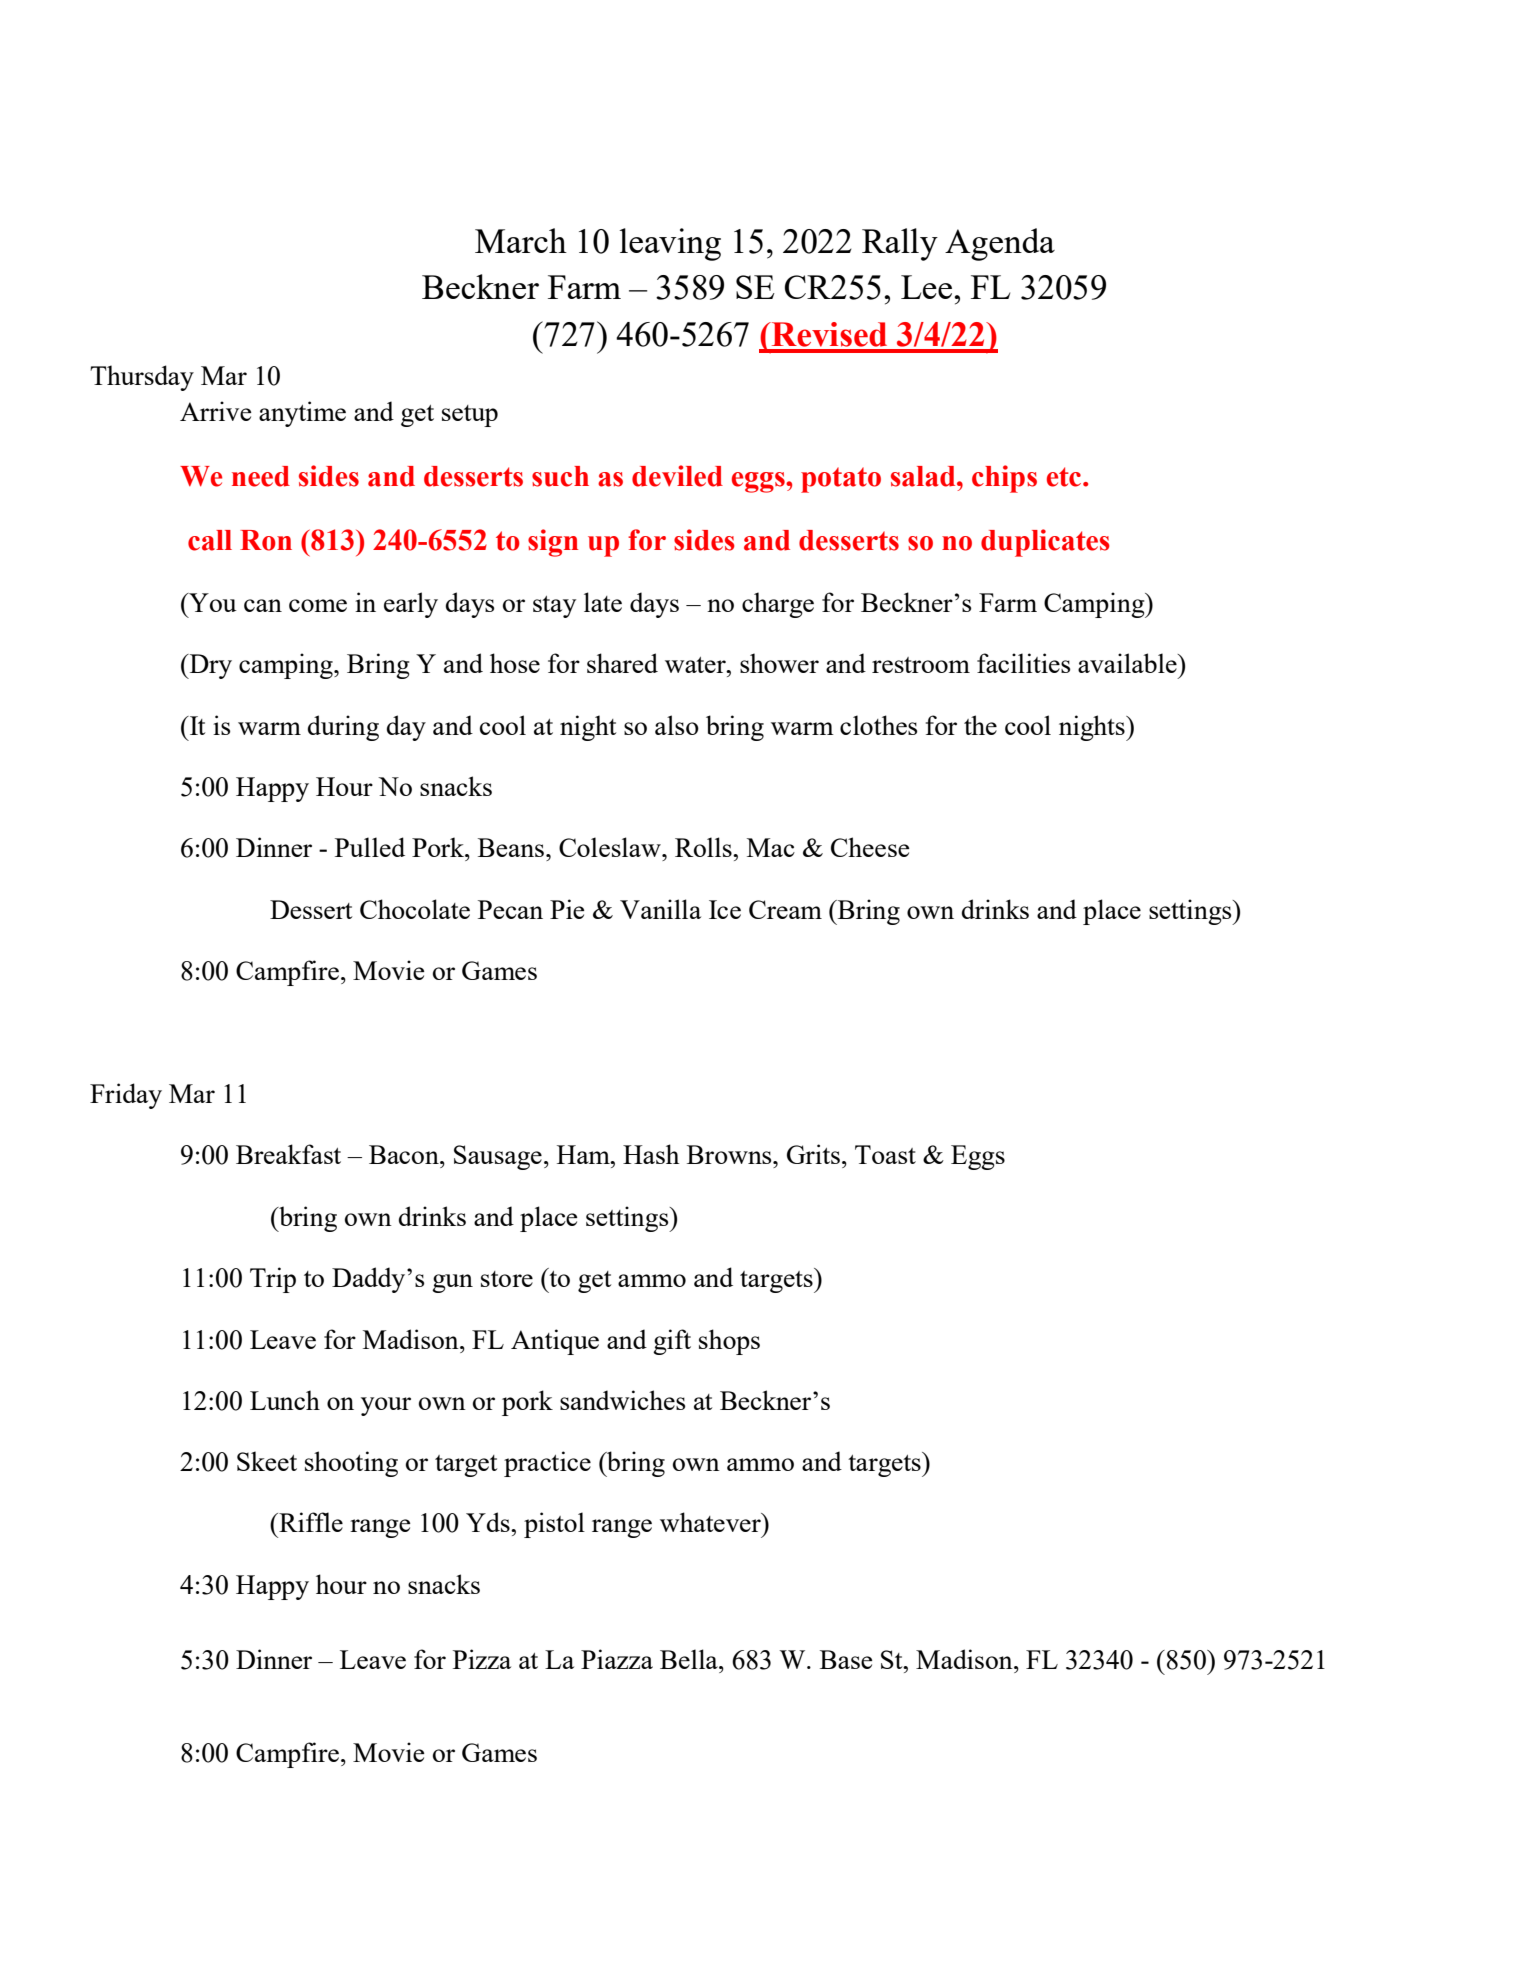 The height and width of the page is (1980, 1530). I want to click on facilities, so click(1023, 663).
